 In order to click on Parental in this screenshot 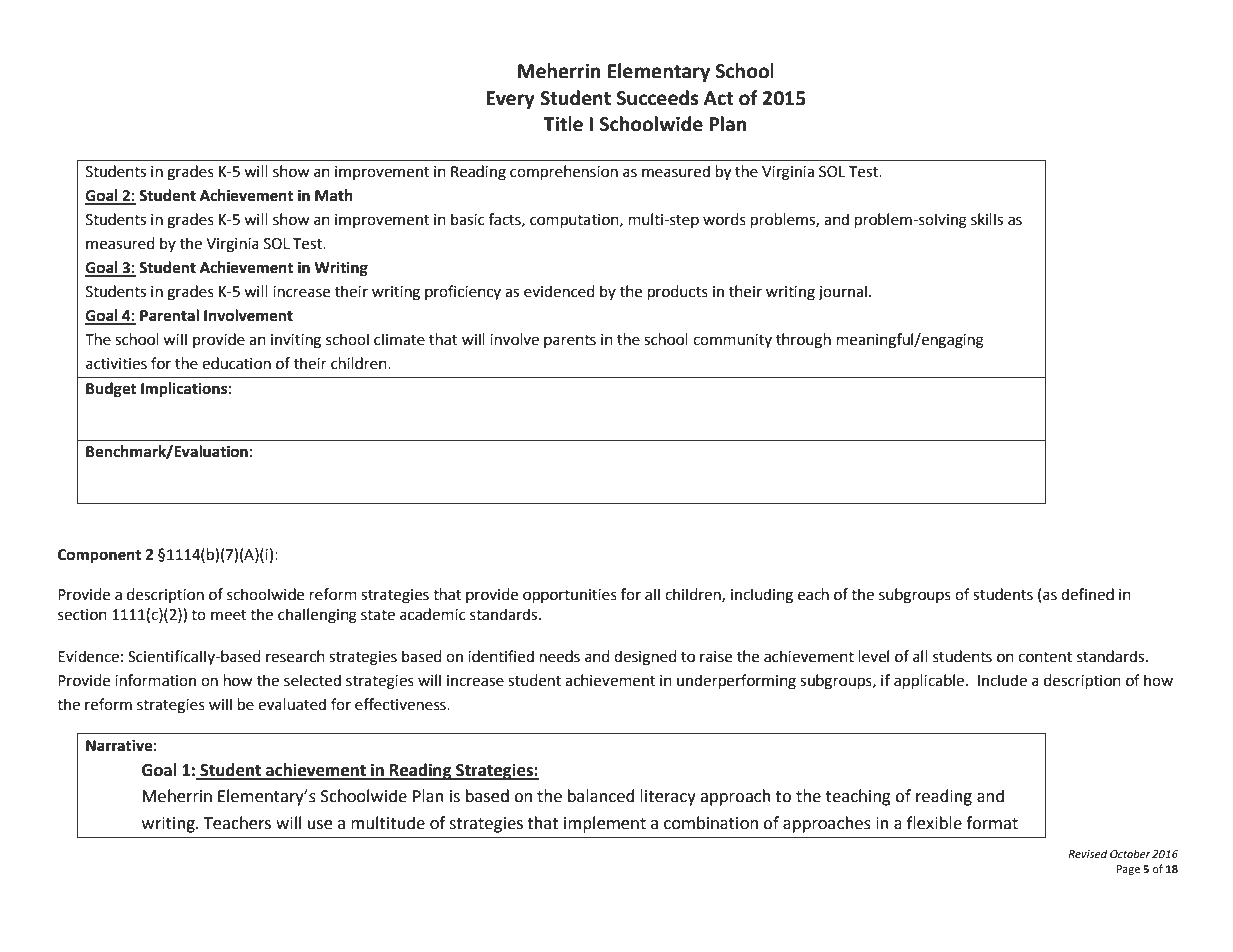, I will do `click(169, 315)`.
